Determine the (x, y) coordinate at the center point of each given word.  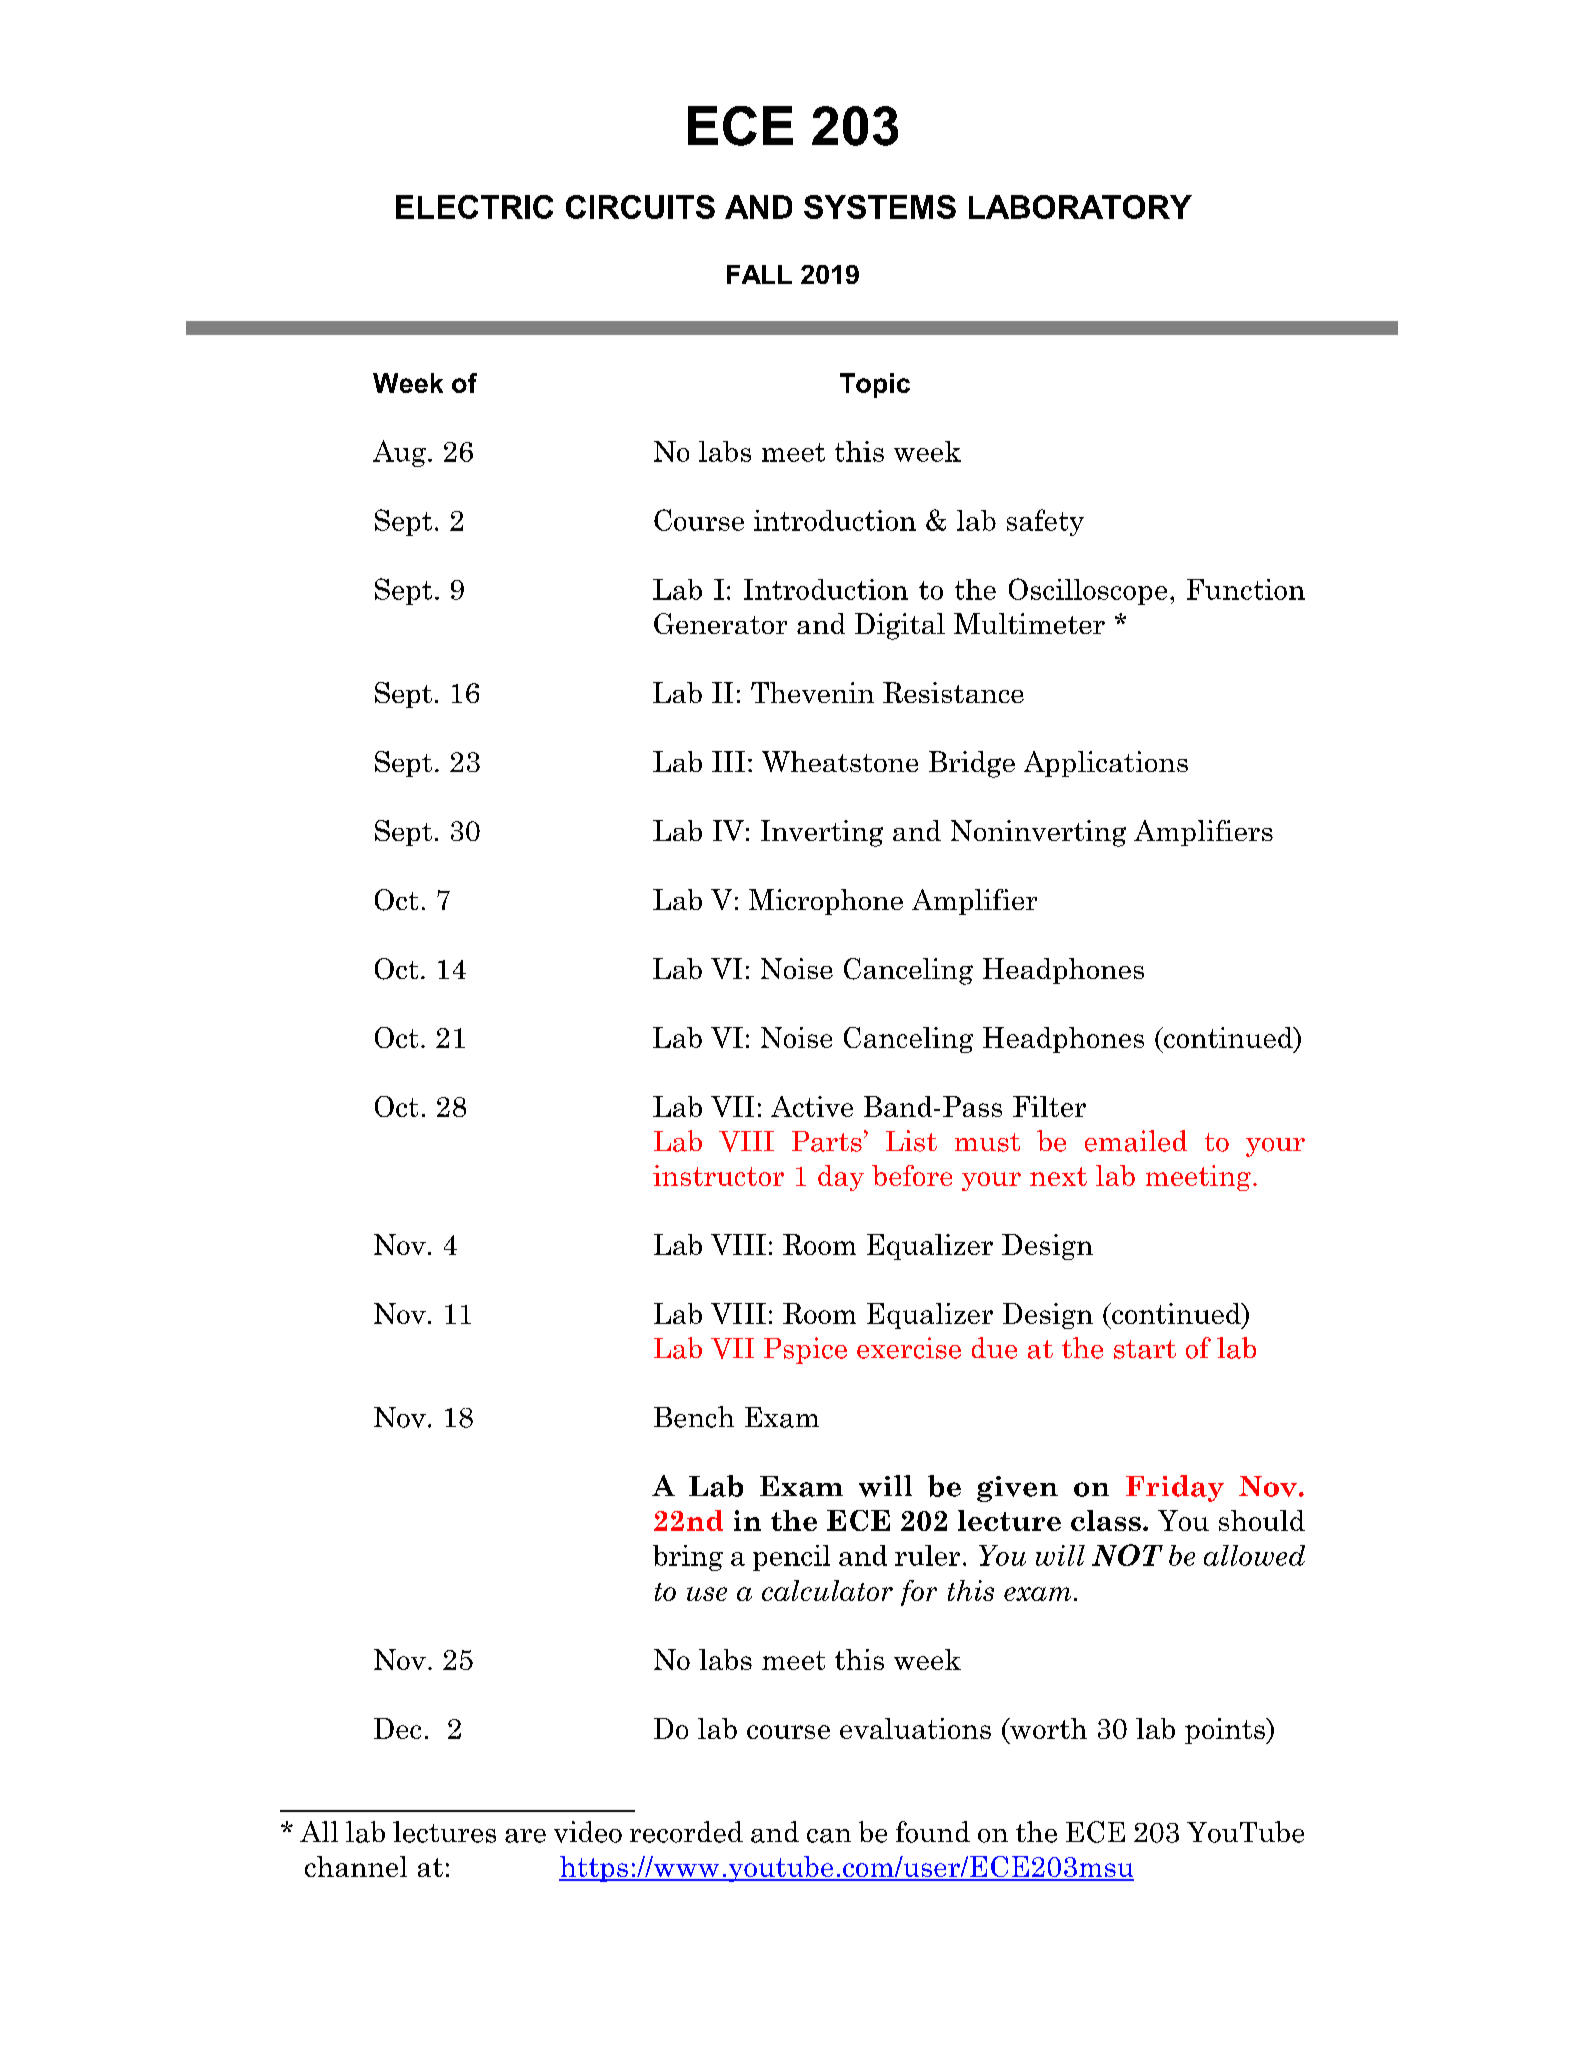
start (1145, 1349)
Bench (694, 1417)
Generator (720, 623)
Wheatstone (840, 761)
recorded (686, 1832)
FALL (759, 274)
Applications (1106, 764)
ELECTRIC (474, 207)
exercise (909, 1348)
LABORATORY (1080, 207)
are (525, 1836)
